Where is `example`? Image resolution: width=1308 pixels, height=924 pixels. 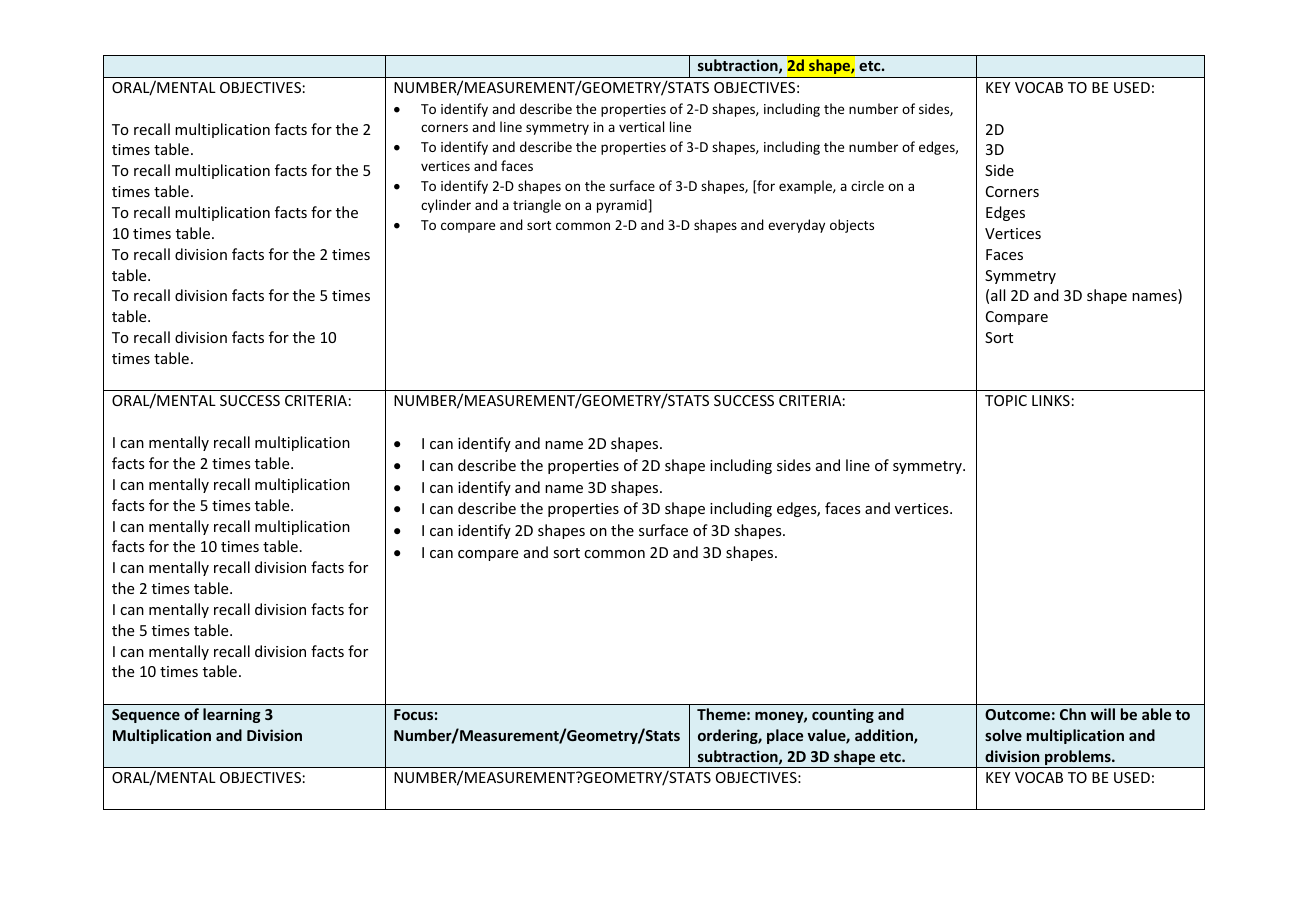 example is located at coordinates (806, 187).
